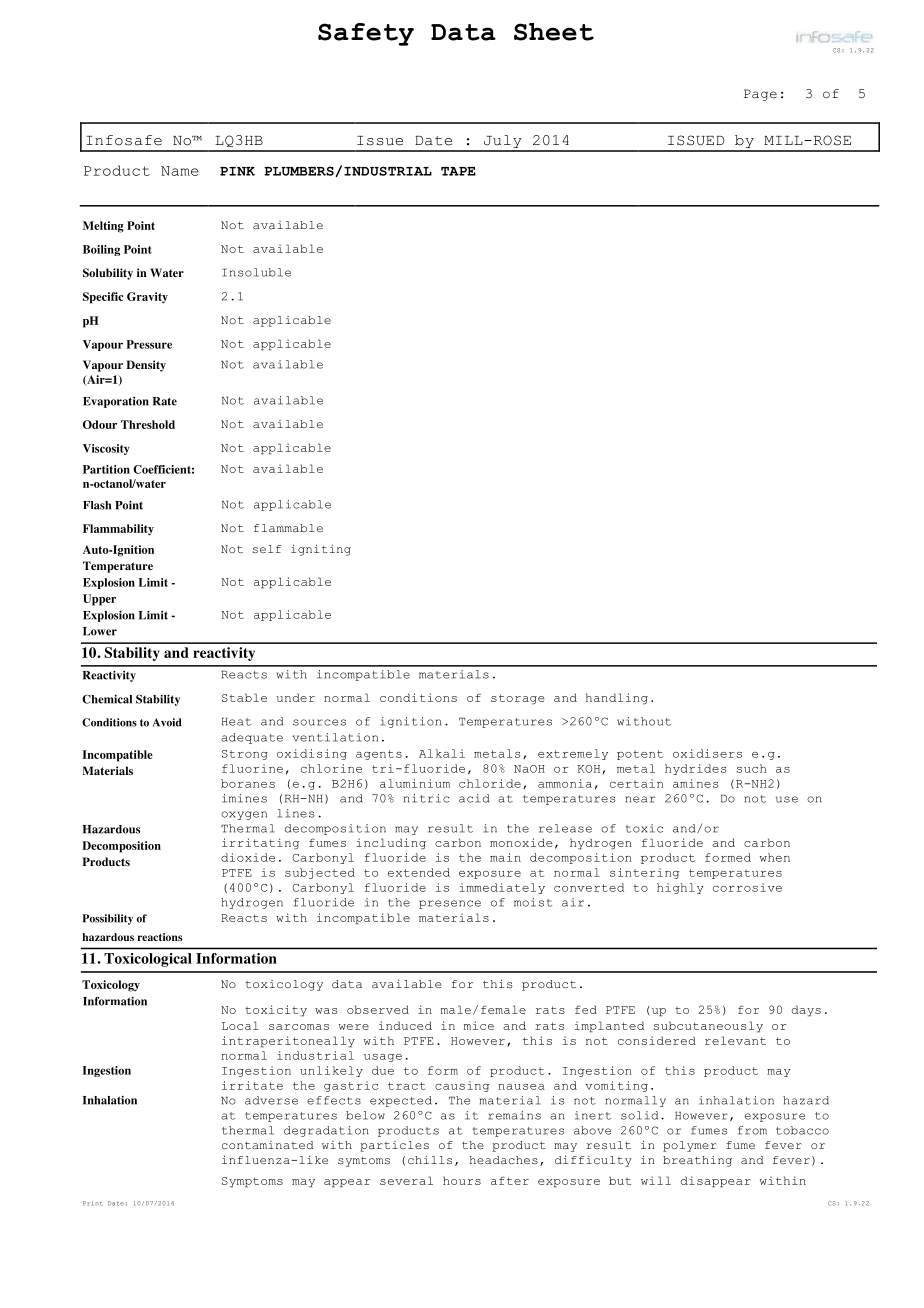  Describe the element at coordinates (159, 937) in the document. I see `reactions` at that location.
